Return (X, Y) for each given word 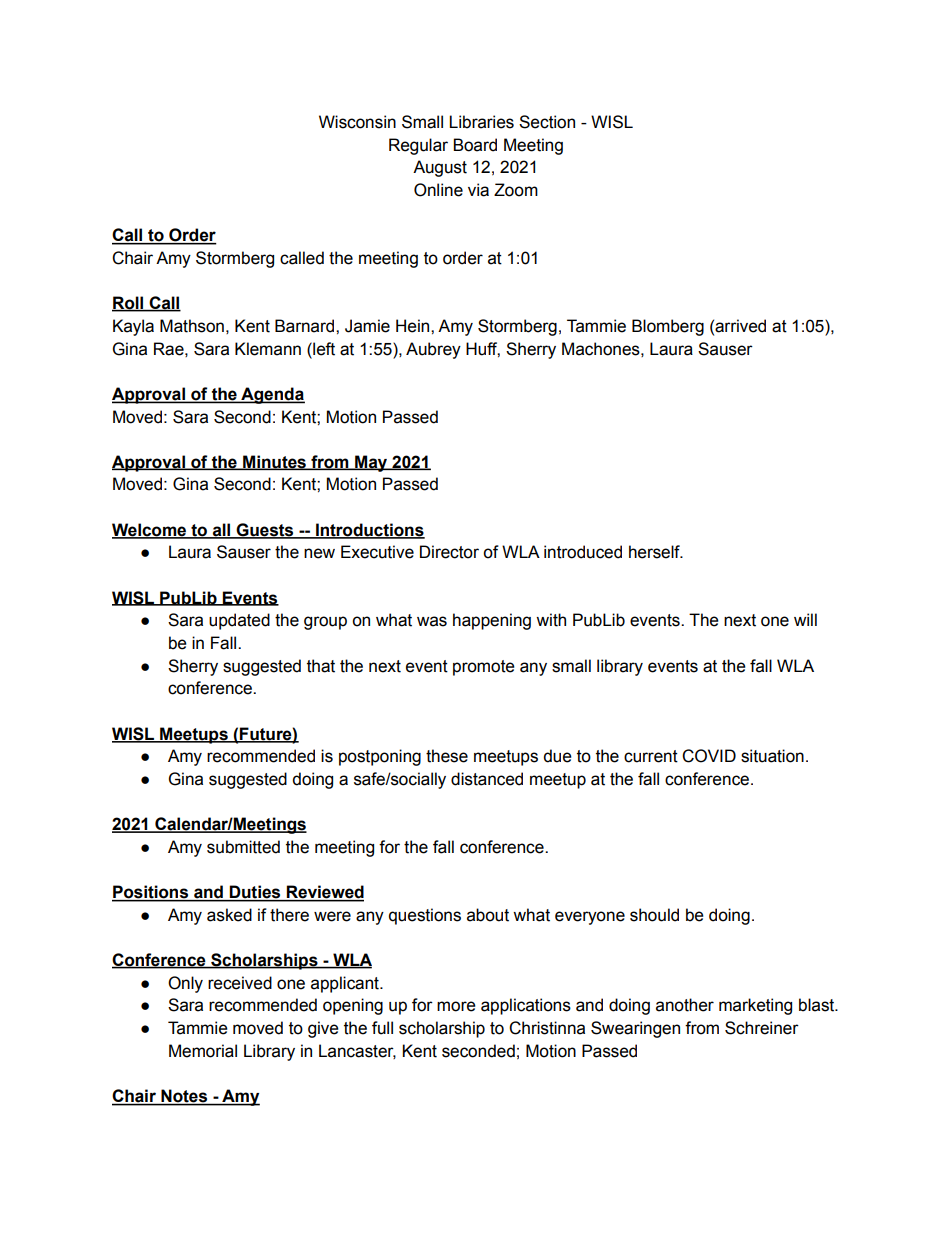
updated (239, 621)
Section (547, 122)
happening (492, 621)
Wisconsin (357, 122)
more (456, 1006)
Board (475, 145)
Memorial (203, 1051)
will (805, 619)
